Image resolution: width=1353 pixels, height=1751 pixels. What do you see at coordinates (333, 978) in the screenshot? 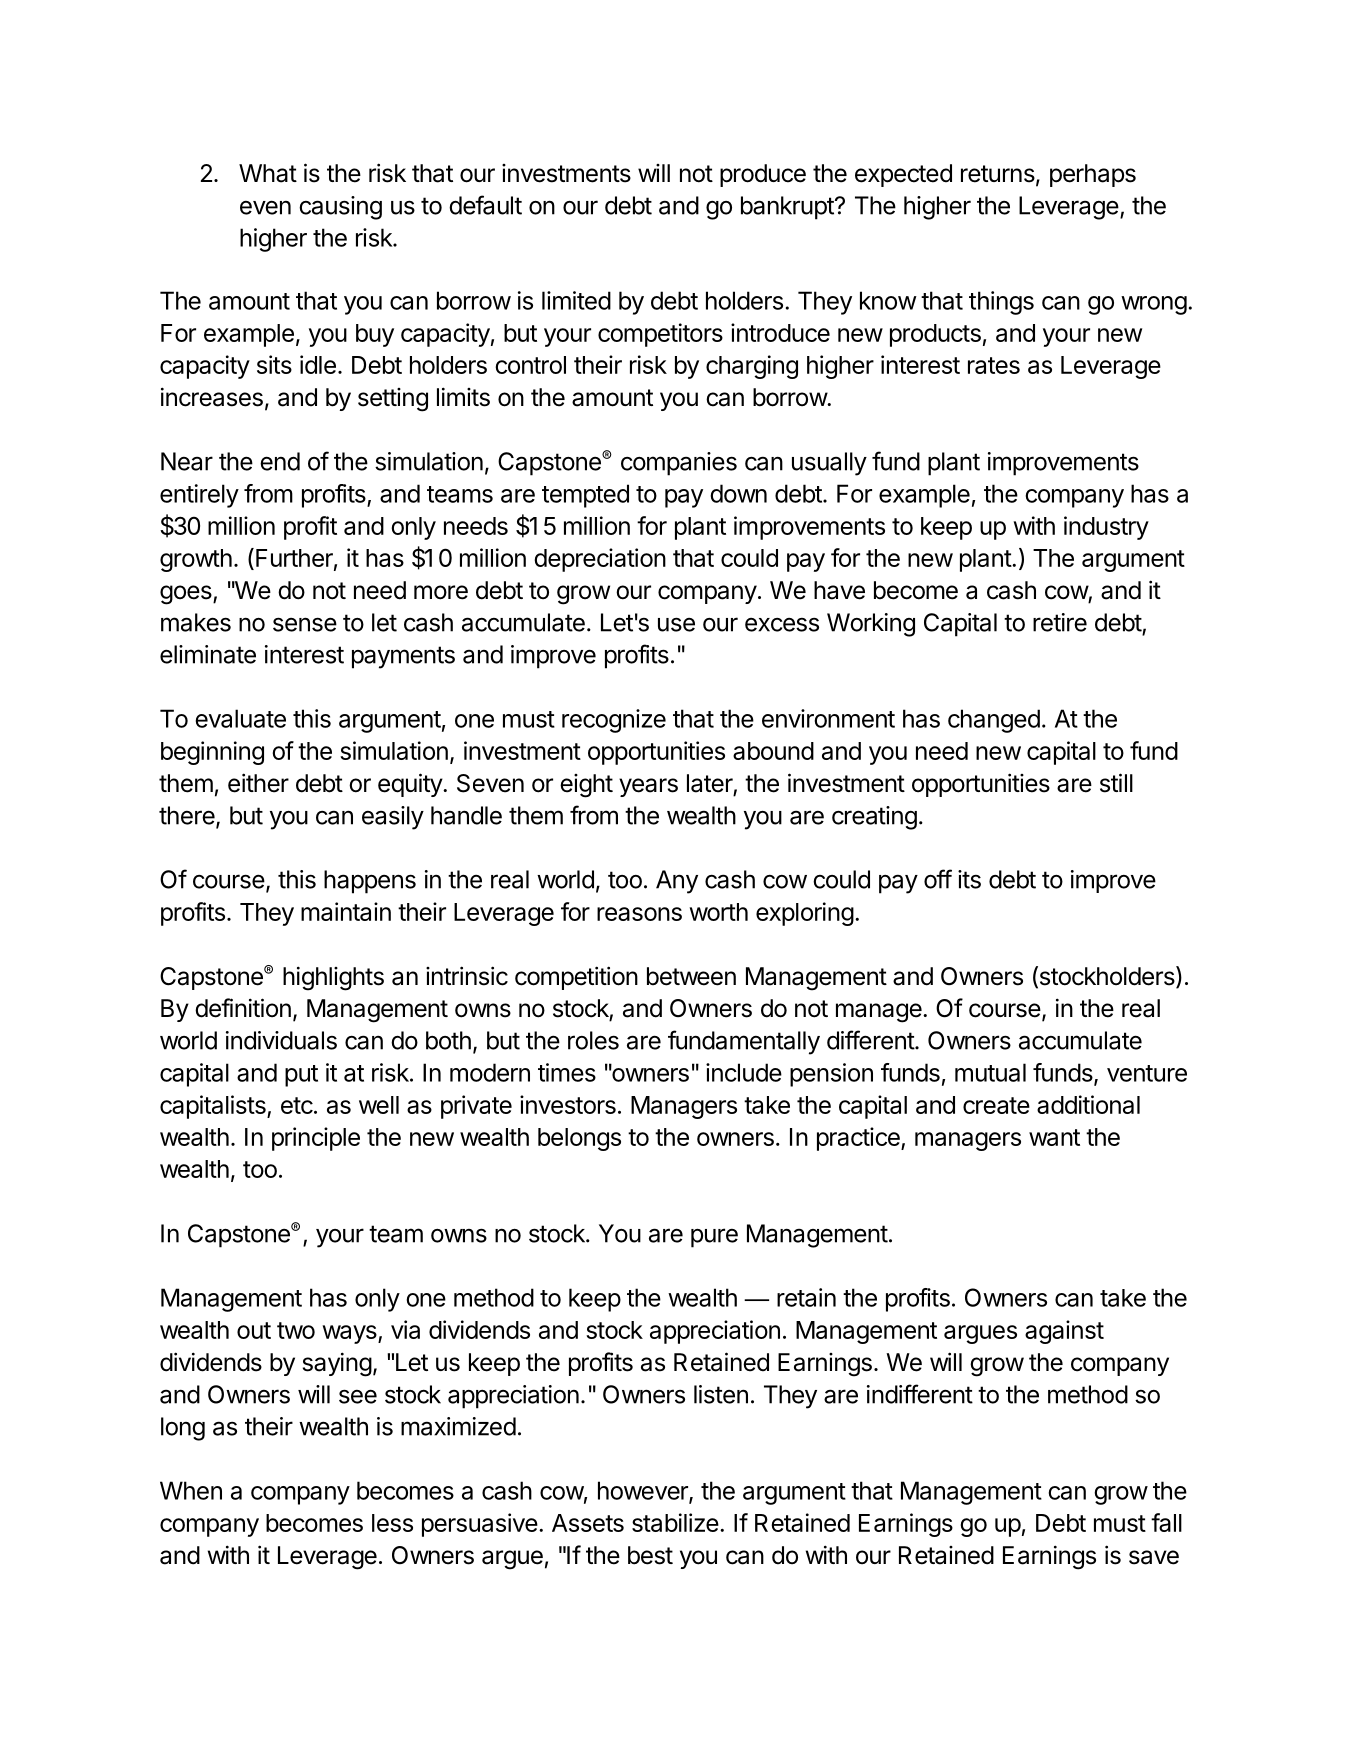
I see `highlights` at bounding box center [333, 978].
